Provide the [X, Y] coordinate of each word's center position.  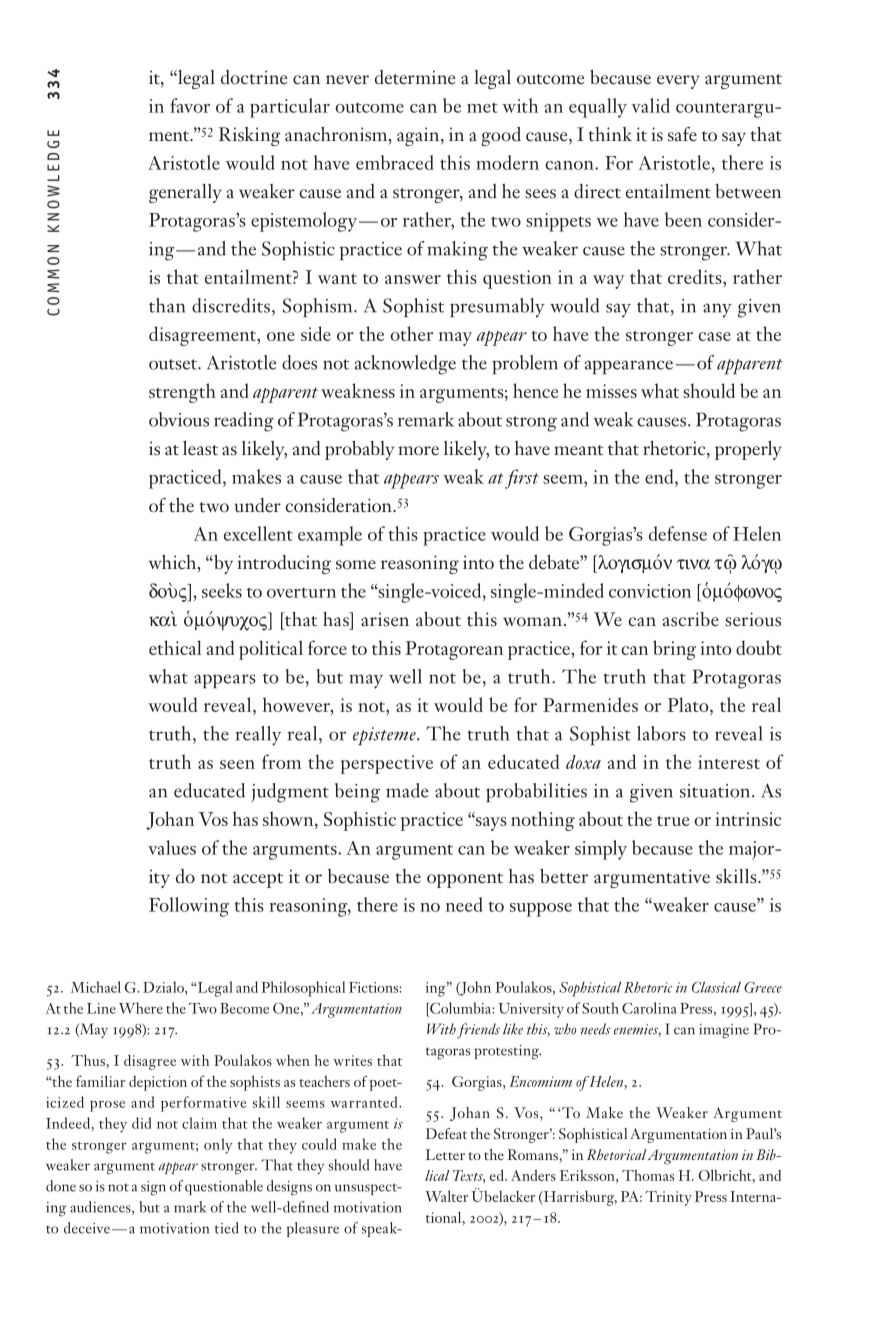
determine [415, 77]
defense [678, 533]
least [200, 448]
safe [682, 134]
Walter [446, 1196]
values [172, 847]
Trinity [668, 1198]
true [673, 821]
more [418, 451]
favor [190, 105]
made [407, 790]
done [61, 1186]
